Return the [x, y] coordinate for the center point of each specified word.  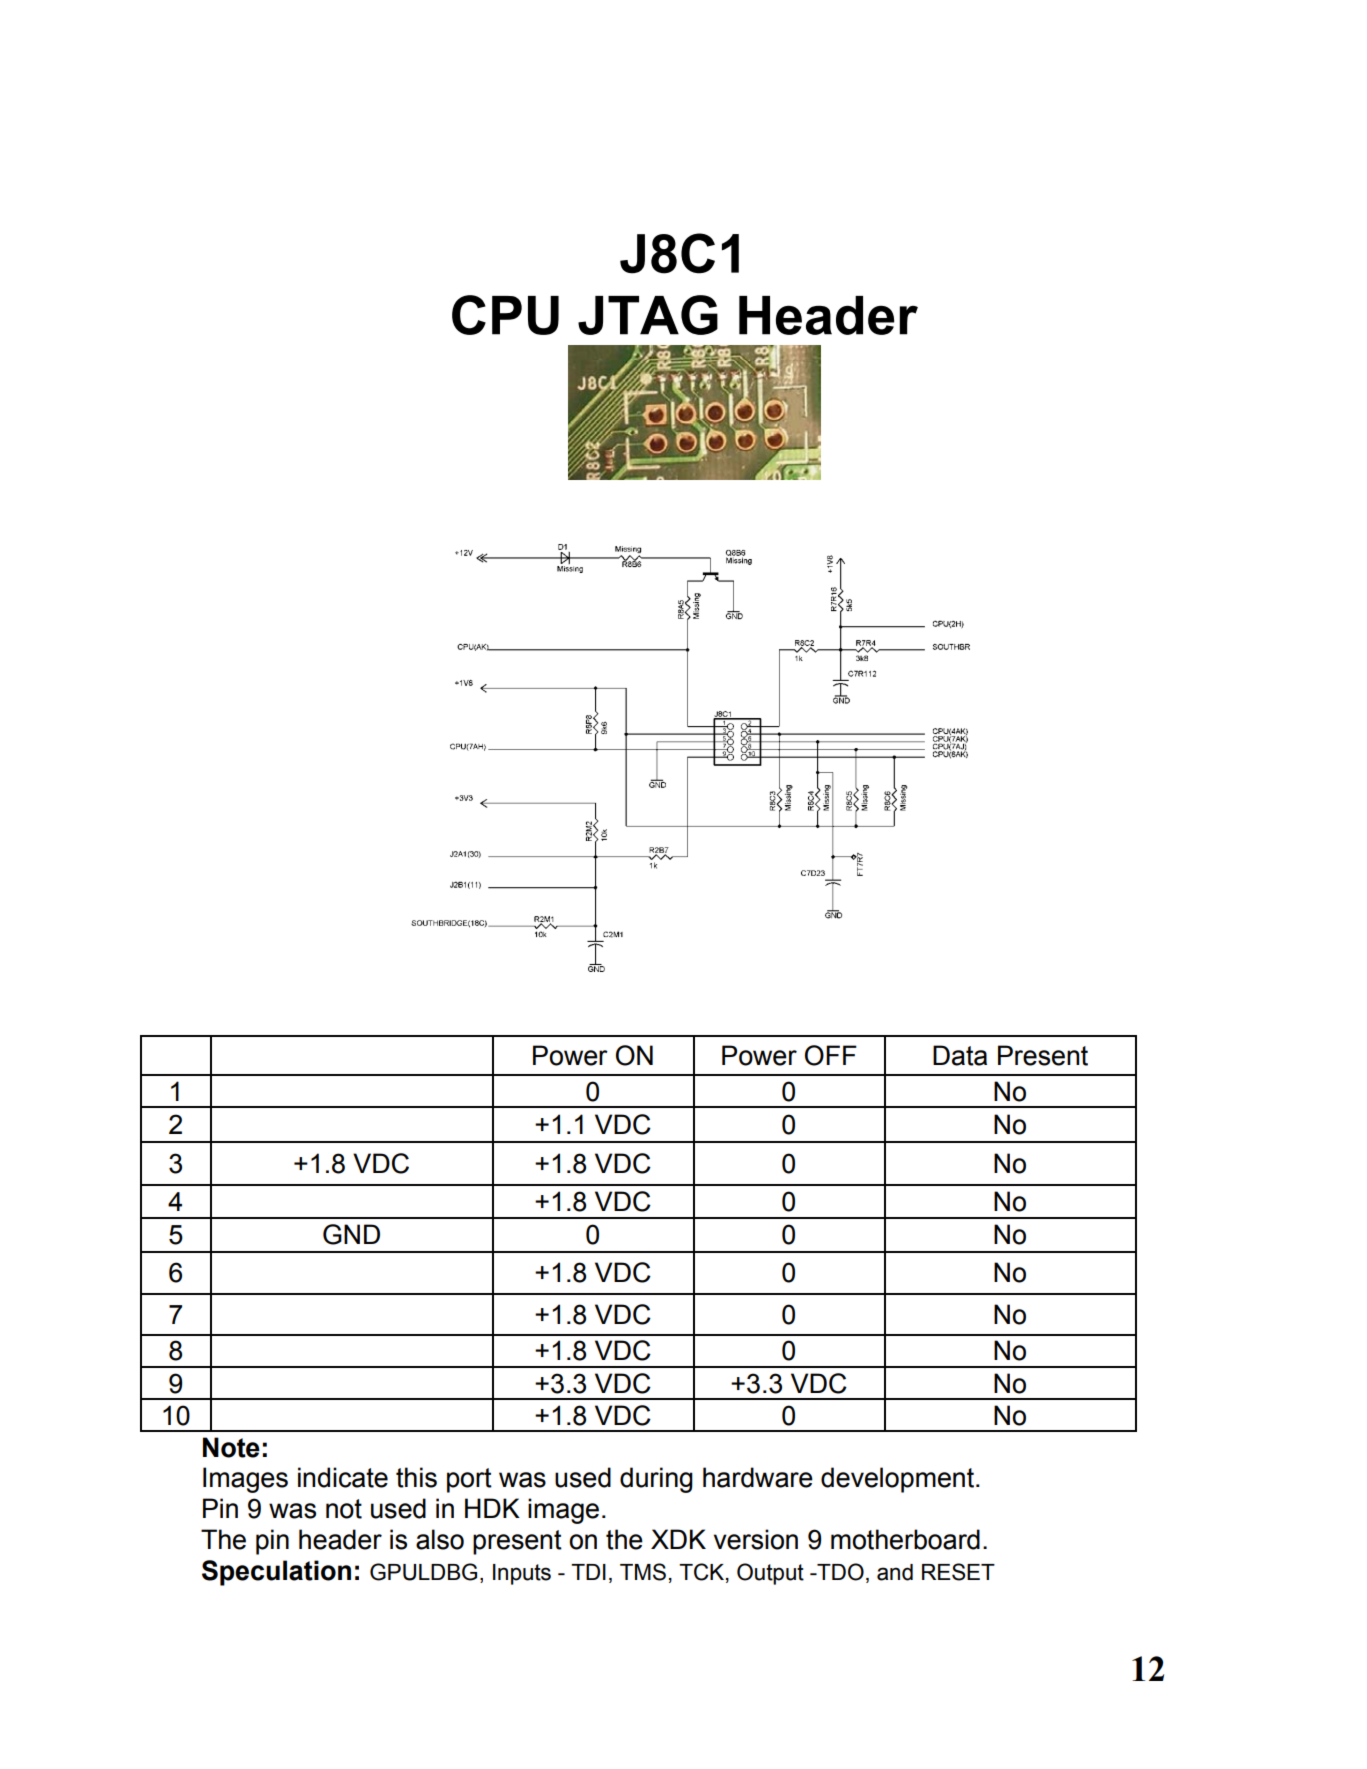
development [899, 1480]
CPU [505, 315]
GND [351, 1234]
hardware [758, 1477]
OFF [831, 1055]
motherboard [905, 1539]
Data [960, 1055]
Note [231, 1447]
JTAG [648, 315]
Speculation [276, 1573]
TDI [588, 1572]
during [656, 1480]
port [469, 1480]
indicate [343, 1477]
